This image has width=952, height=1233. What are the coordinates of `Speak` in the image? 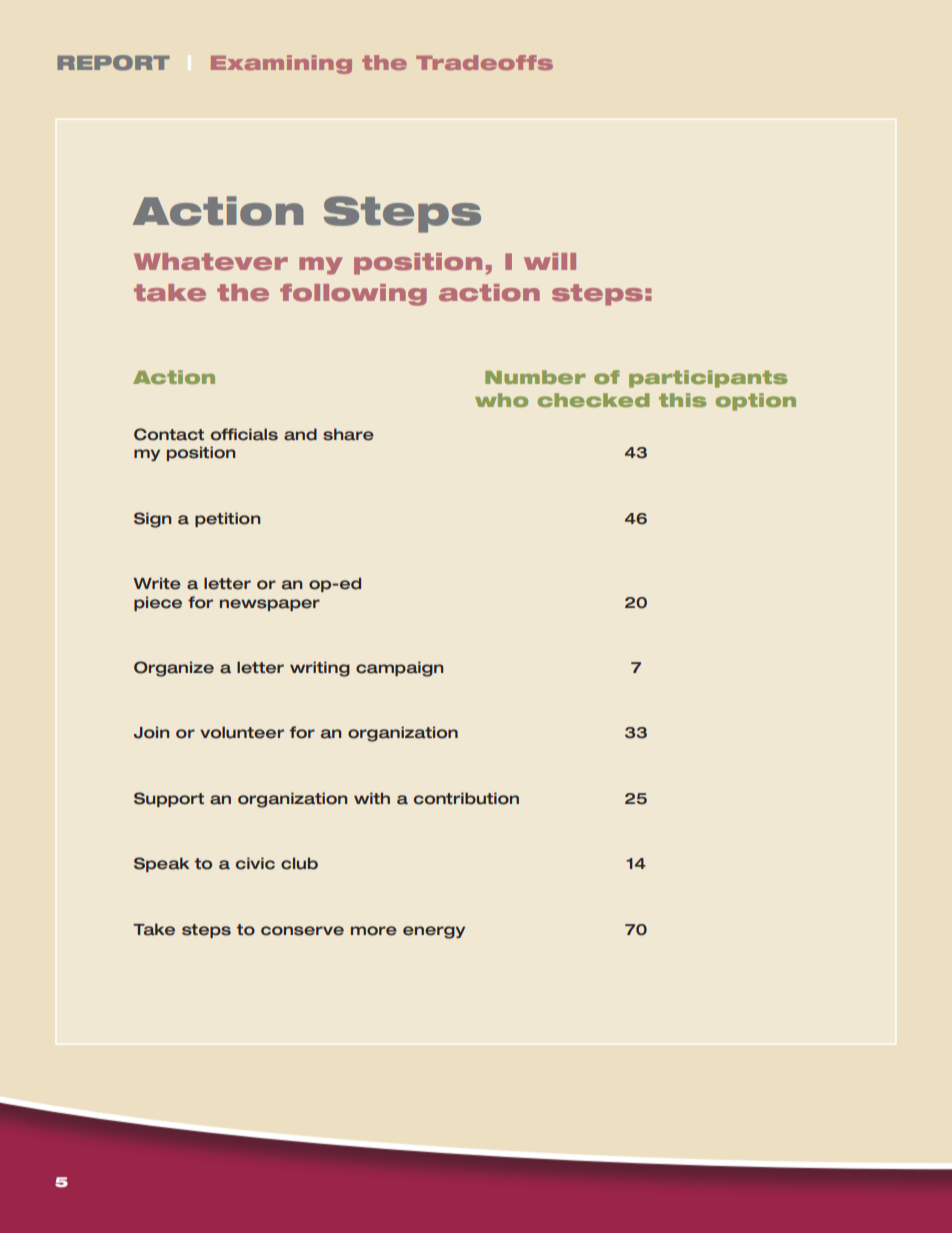 It's located at (162, 864).
